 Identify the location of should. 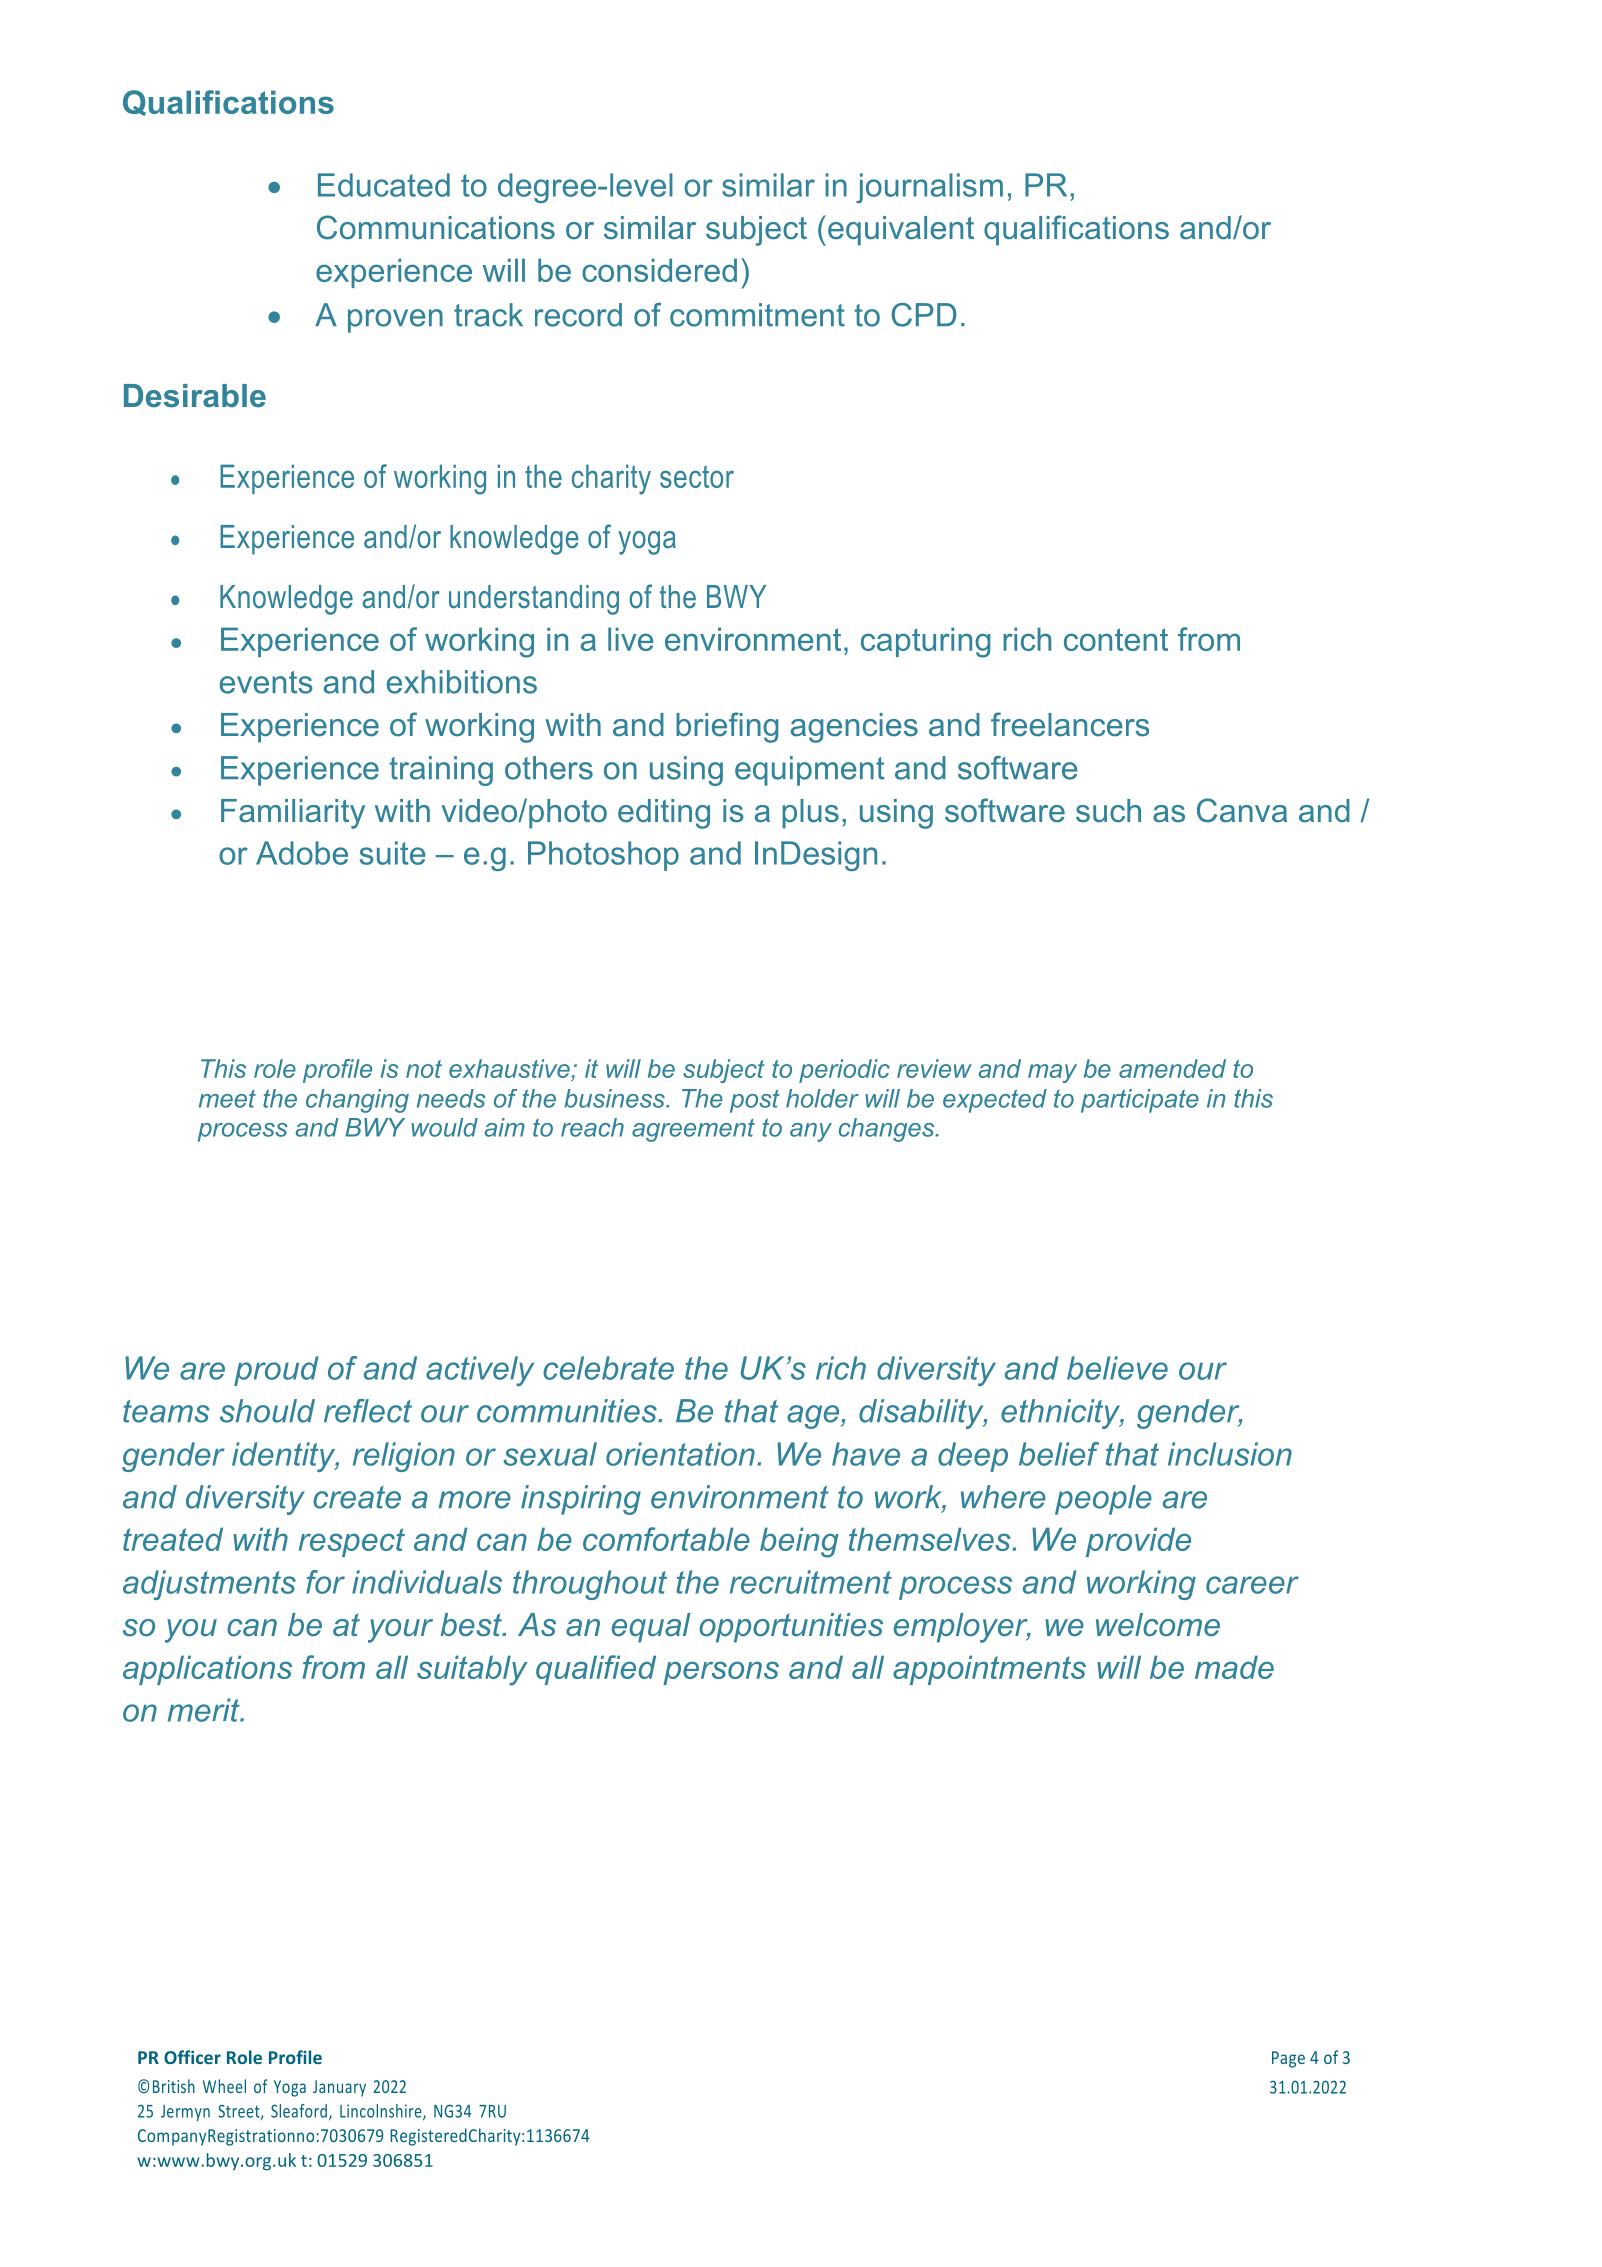
(267, 1411).
